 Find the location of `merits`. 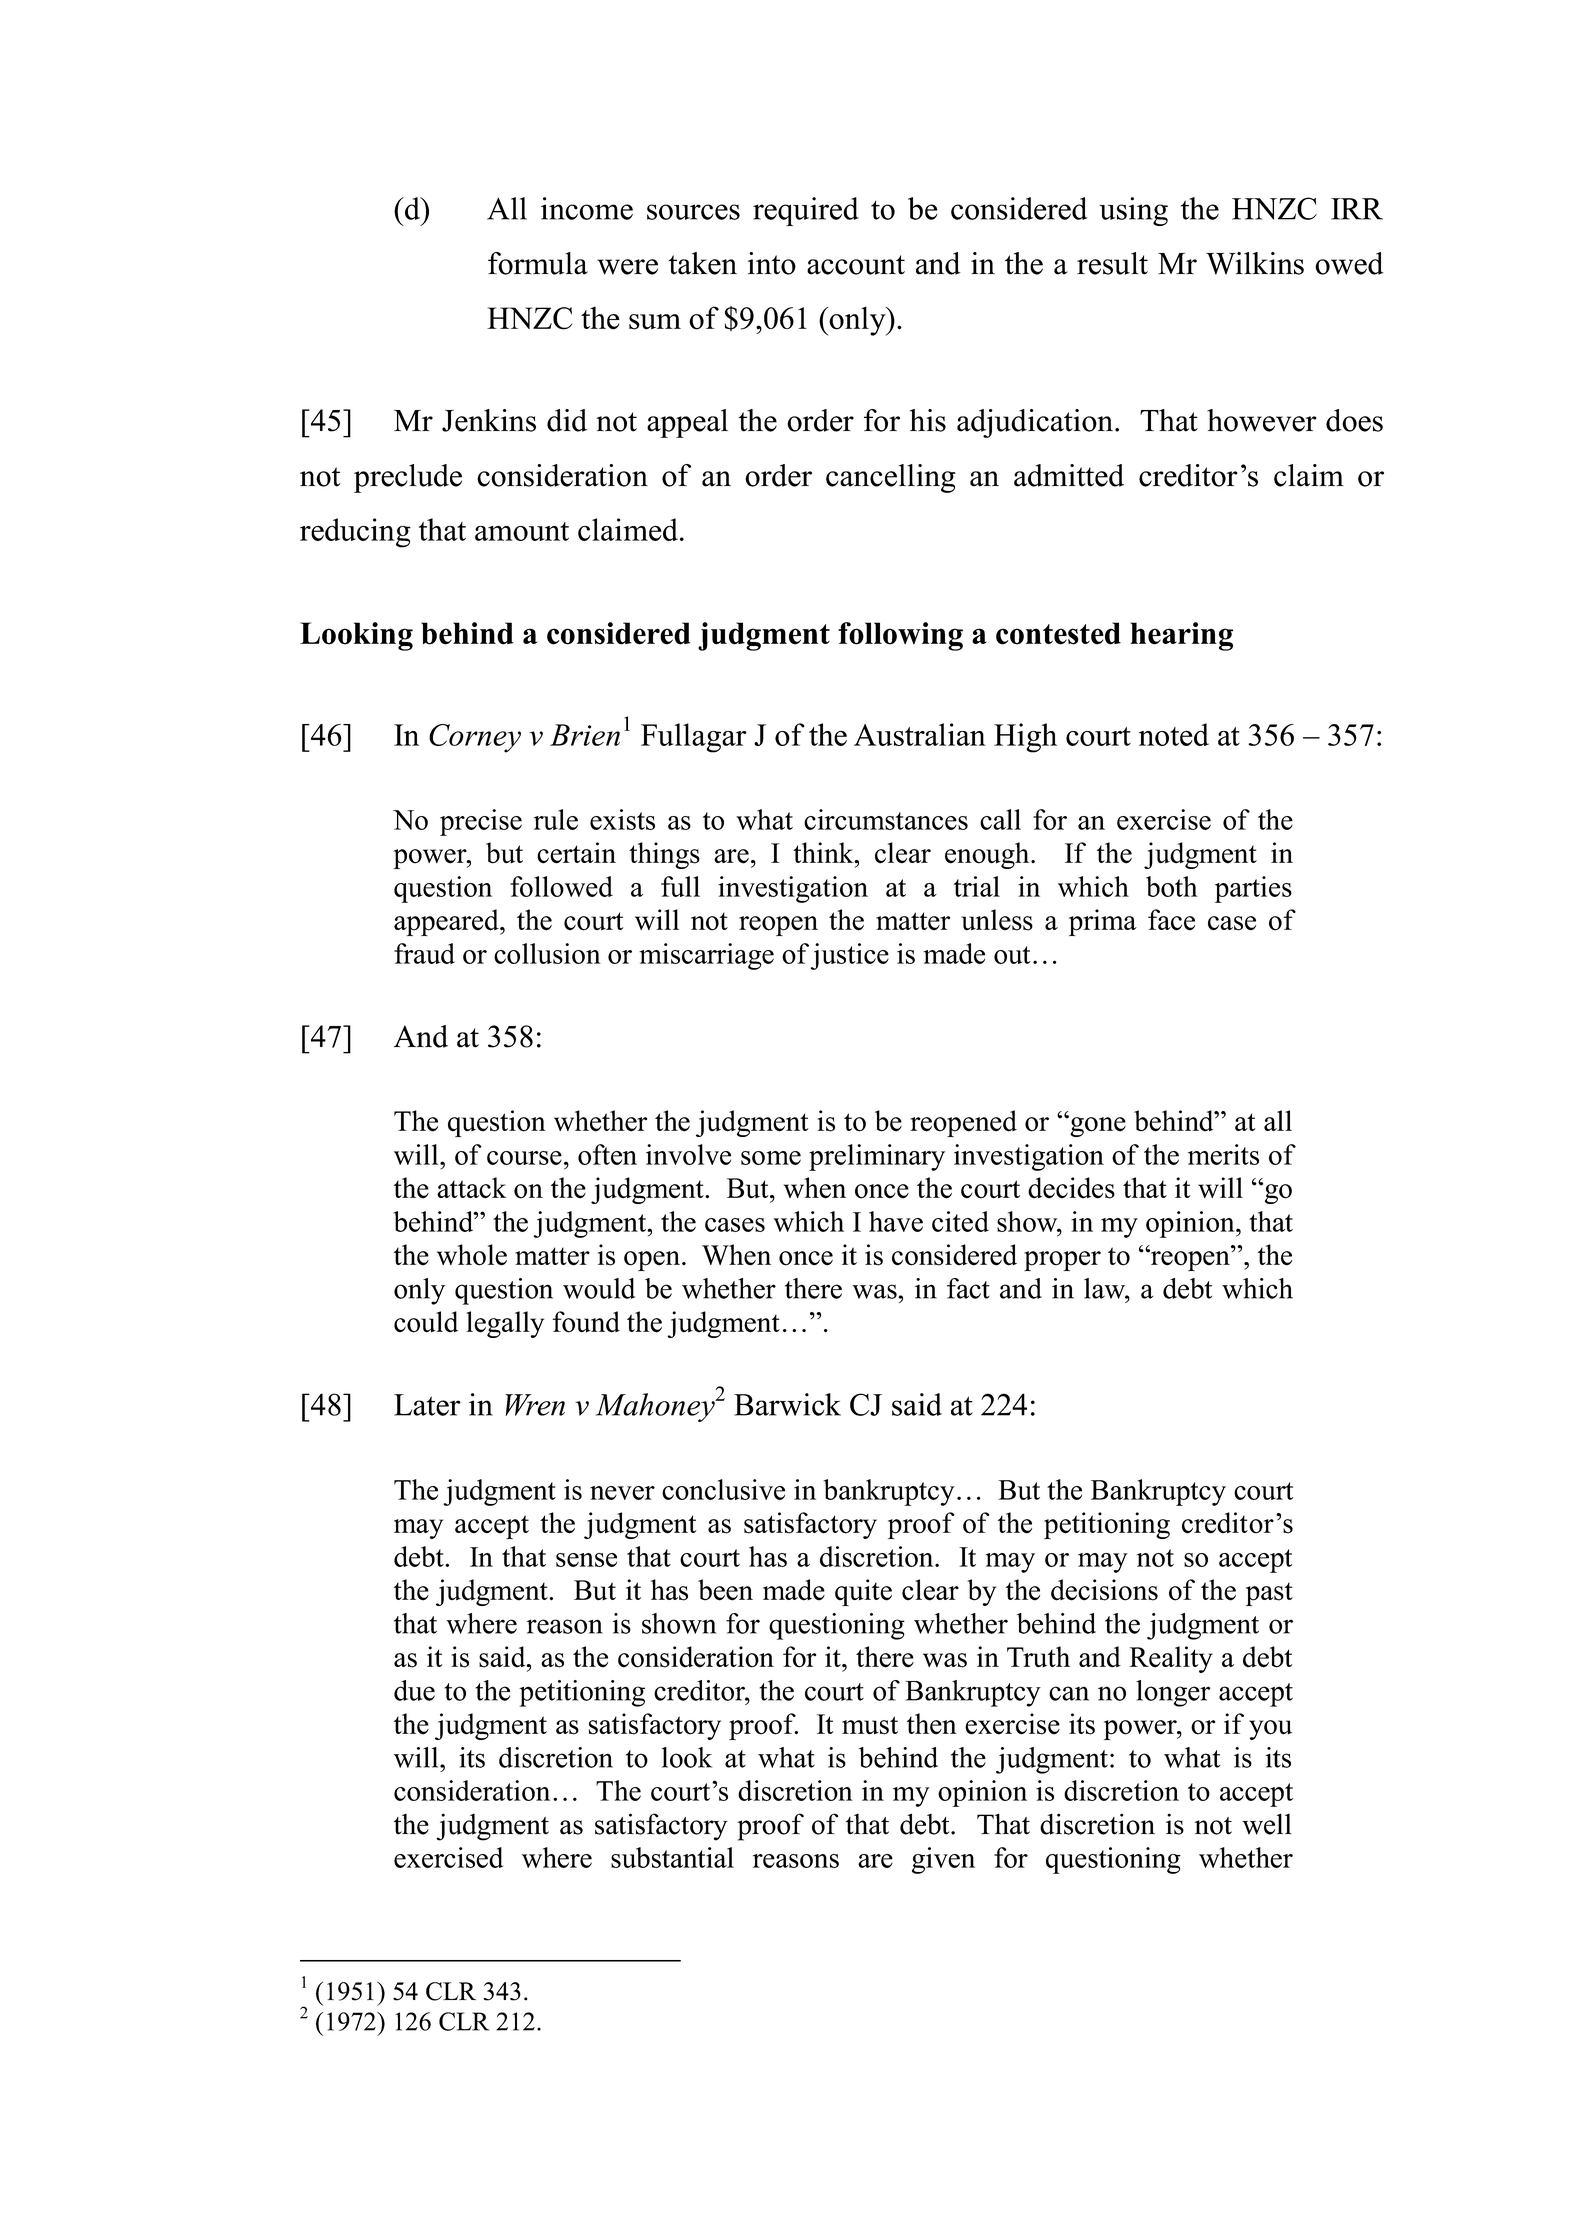

merits is located at coordinates (1223, 1154).
